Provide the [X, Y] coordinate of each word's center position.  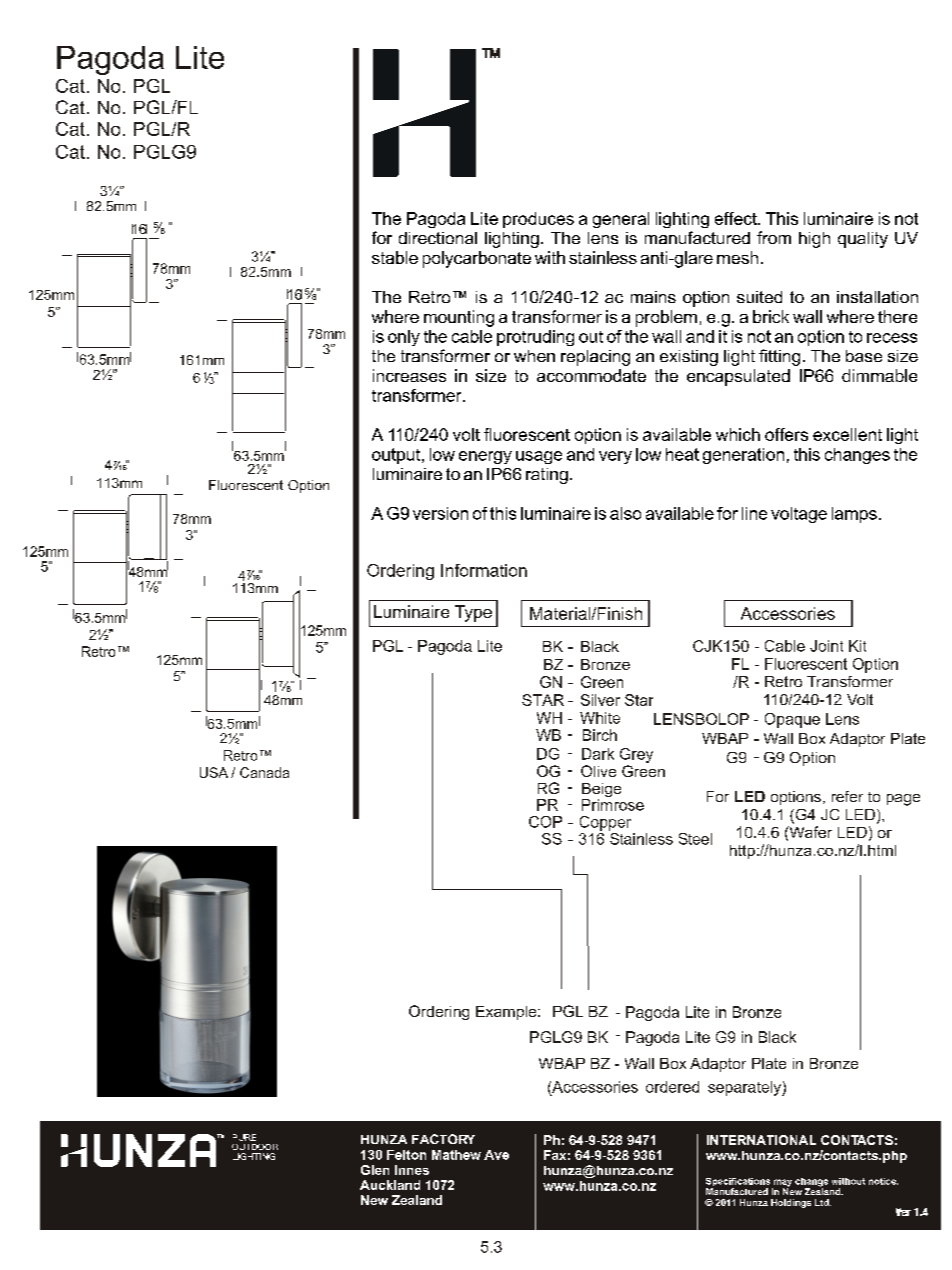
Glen [375, 1170]
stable [395, 257]
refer [847, 796]
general [621, 220]
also [625, 513]
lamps [854, 515]
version [440, 513]
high [814, 240]
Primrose [613, 805]
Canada [264, 772]
